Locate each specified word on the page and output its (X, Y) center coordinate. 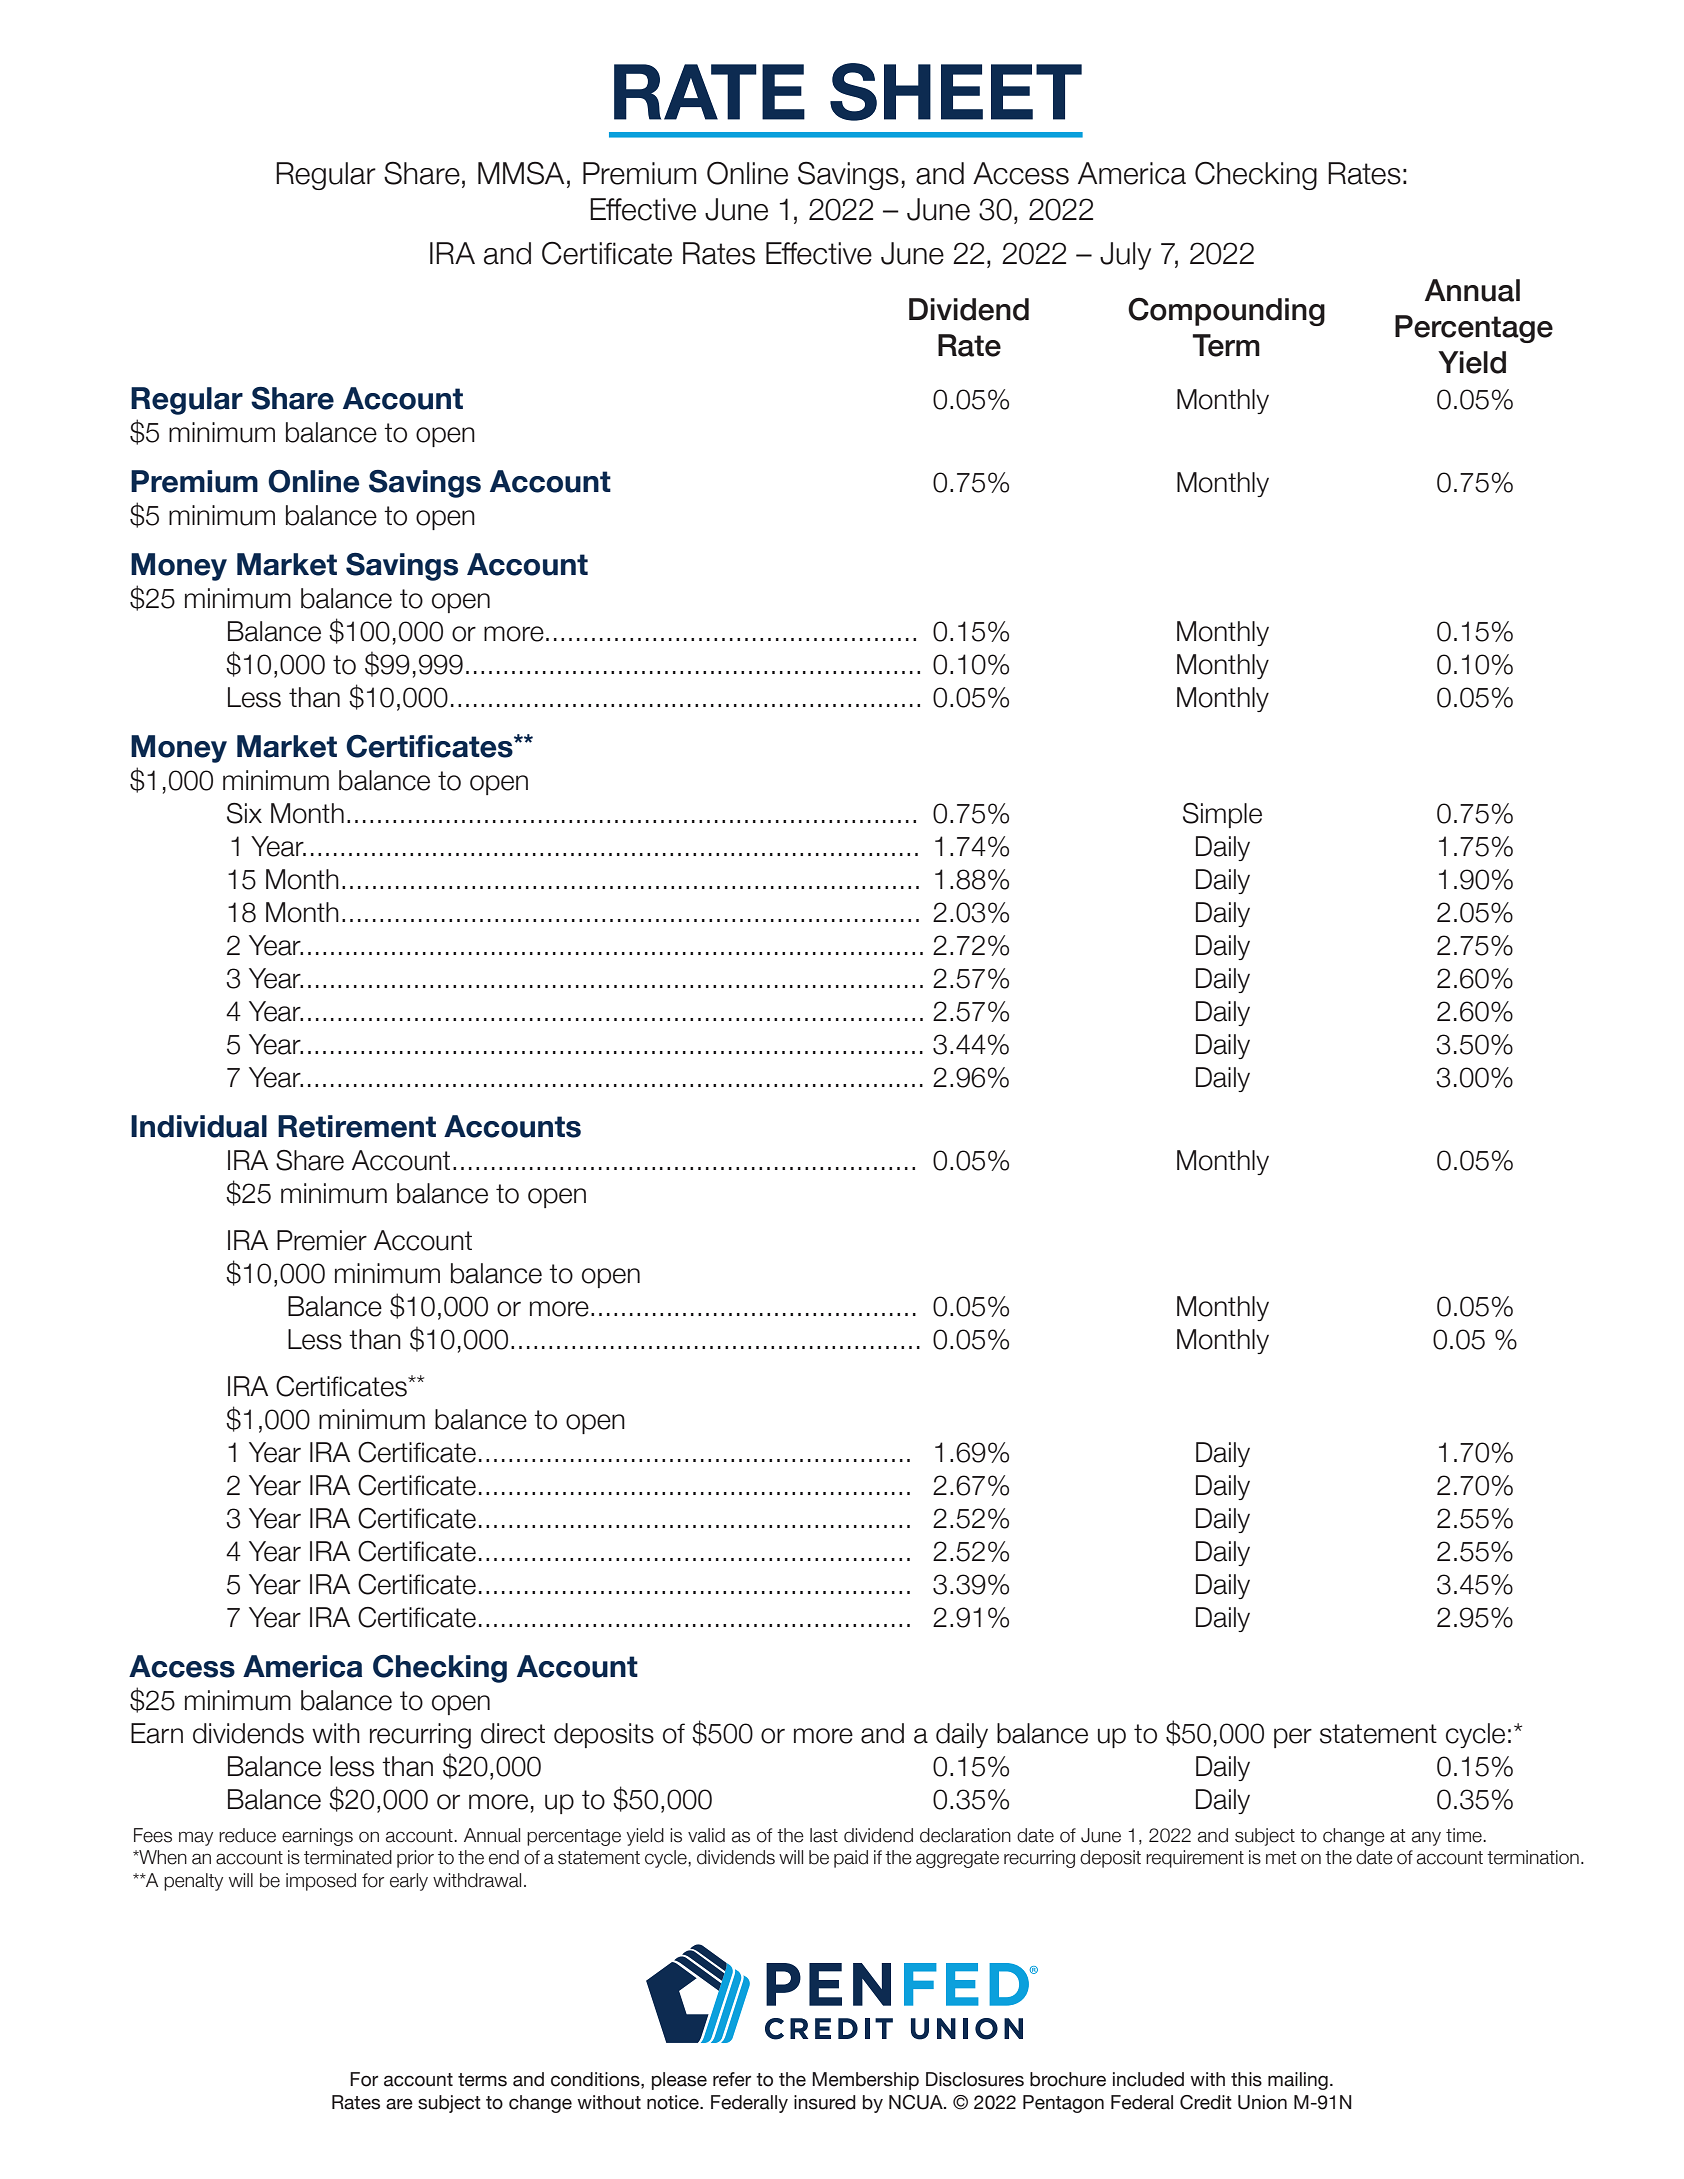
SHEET (956, 92)
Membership (865, 2081)
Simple (1222, 815)
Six (244, 813)
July (1125, 256)
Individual (199, 1126)
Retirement (357, 1126)
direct (513, 1733)
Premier (322, 1240)
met (1281, 1858)
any (1426, 1838)
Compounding (1226, 311)
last (824, 1835)
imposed (321, 1882)
